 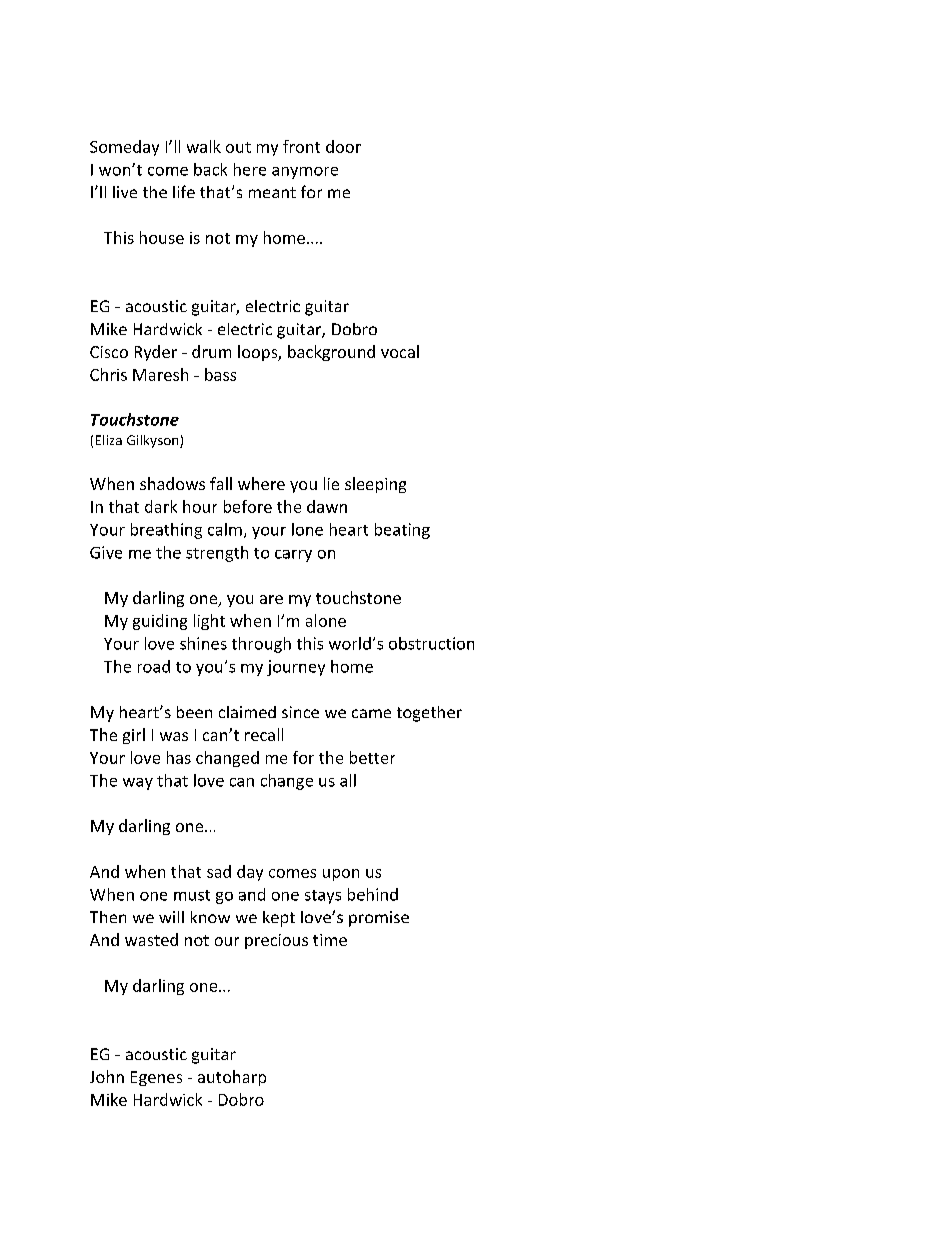 What do you see at coordinates (400, 351) in the image?
I see `vocal` at bounding box center [400, 351].
